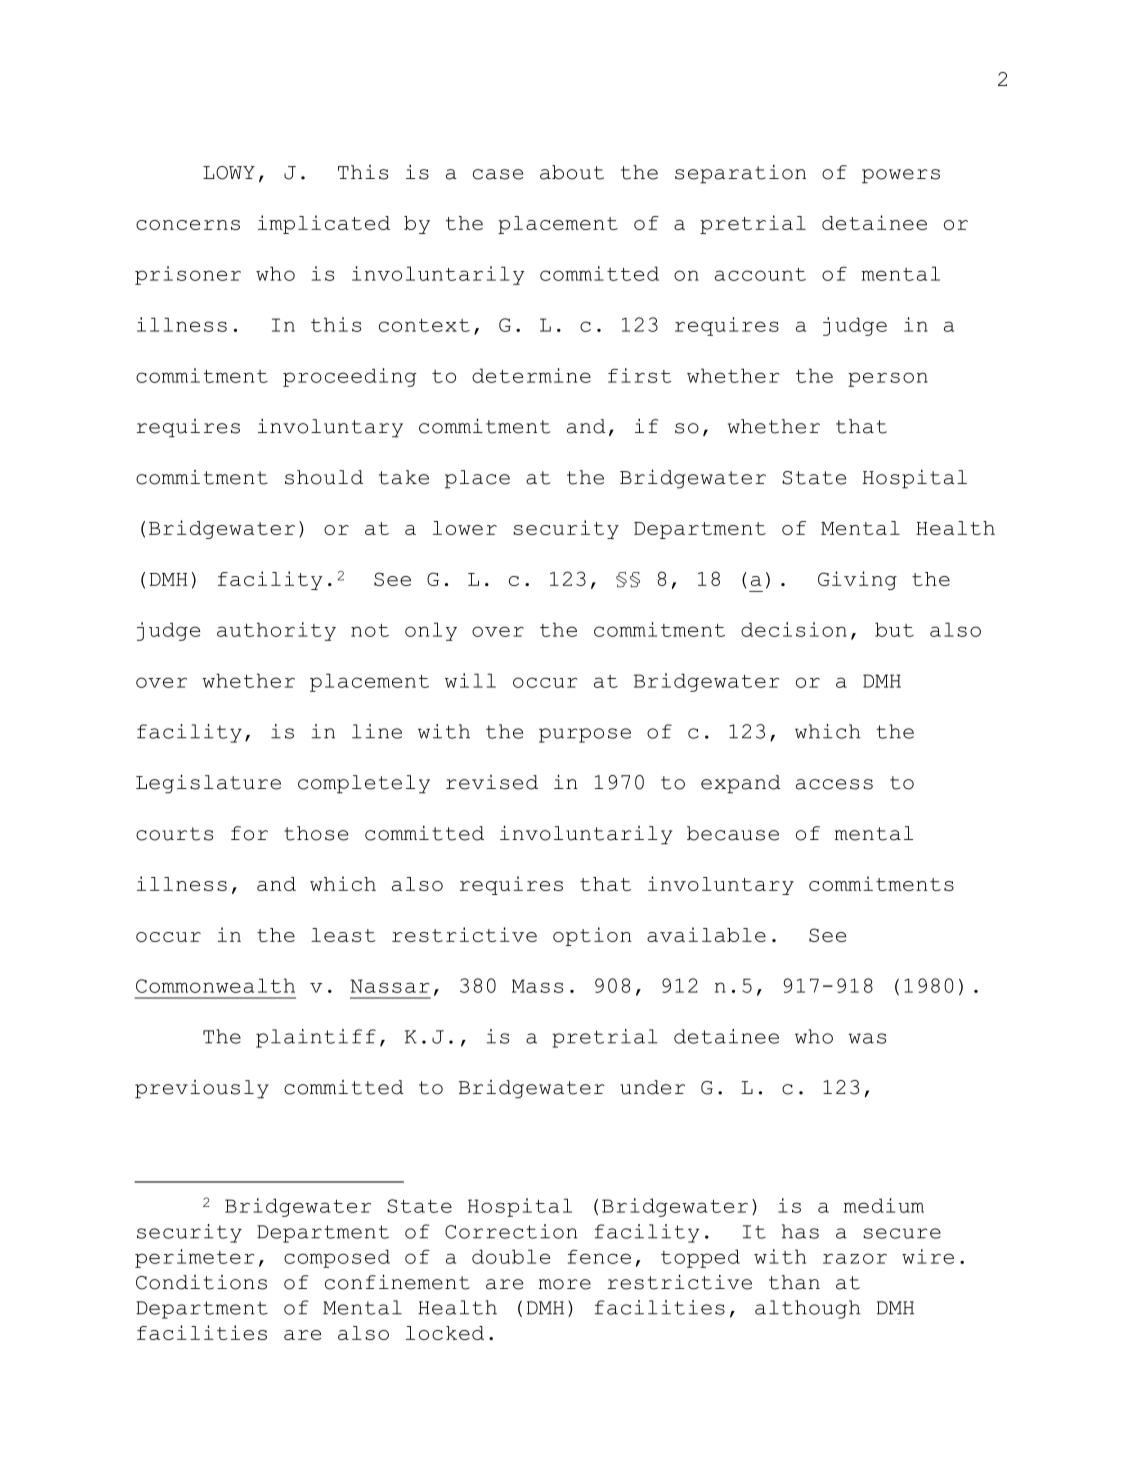  Describe the element at coordinates (229, 173) in the screenshot. I see `LOWY` at that location.
